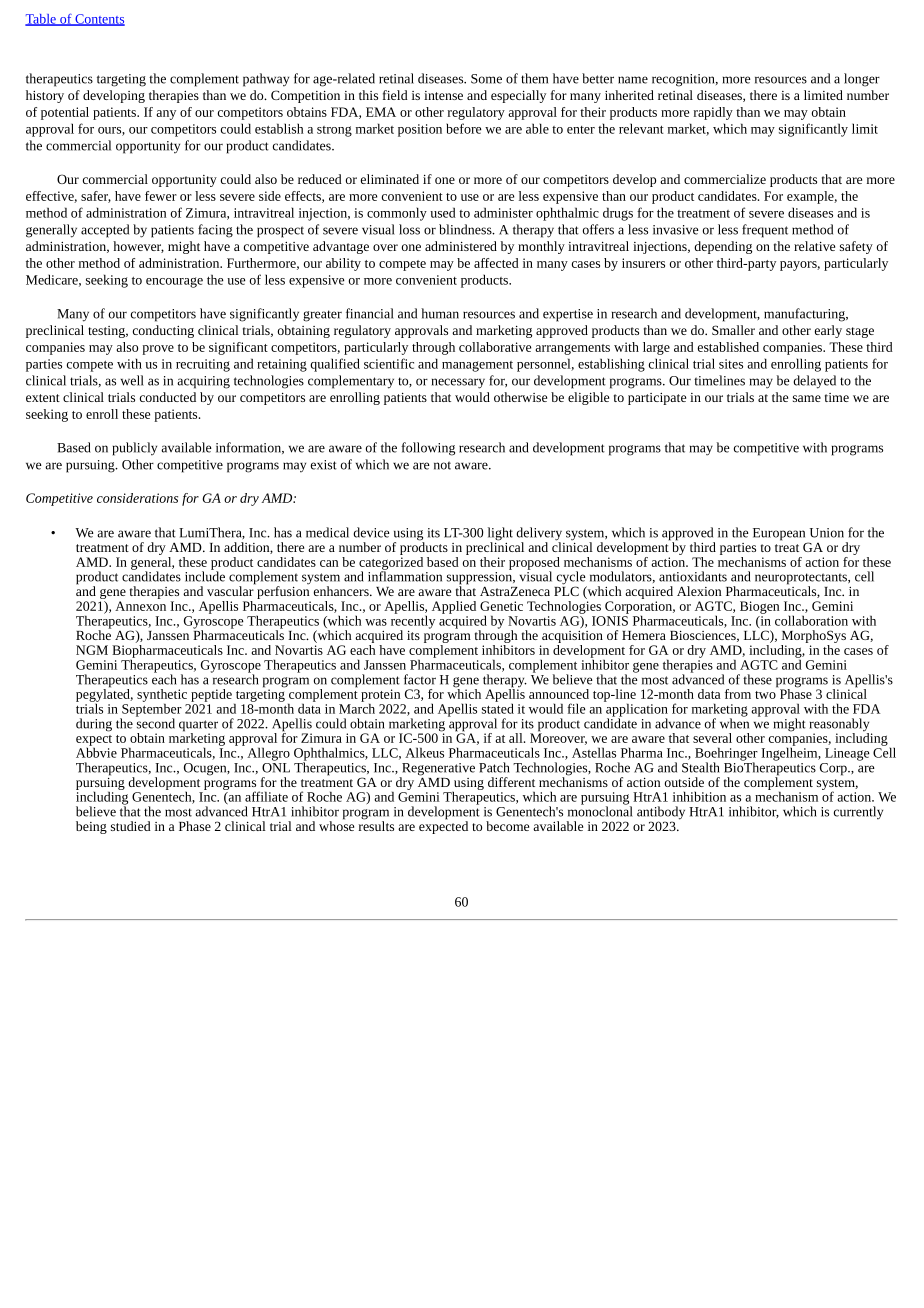 The image size is (924, 1308). What do you see at coordinates (507, 826) in the document?
I see `become` at bounding box center [507, 826].
